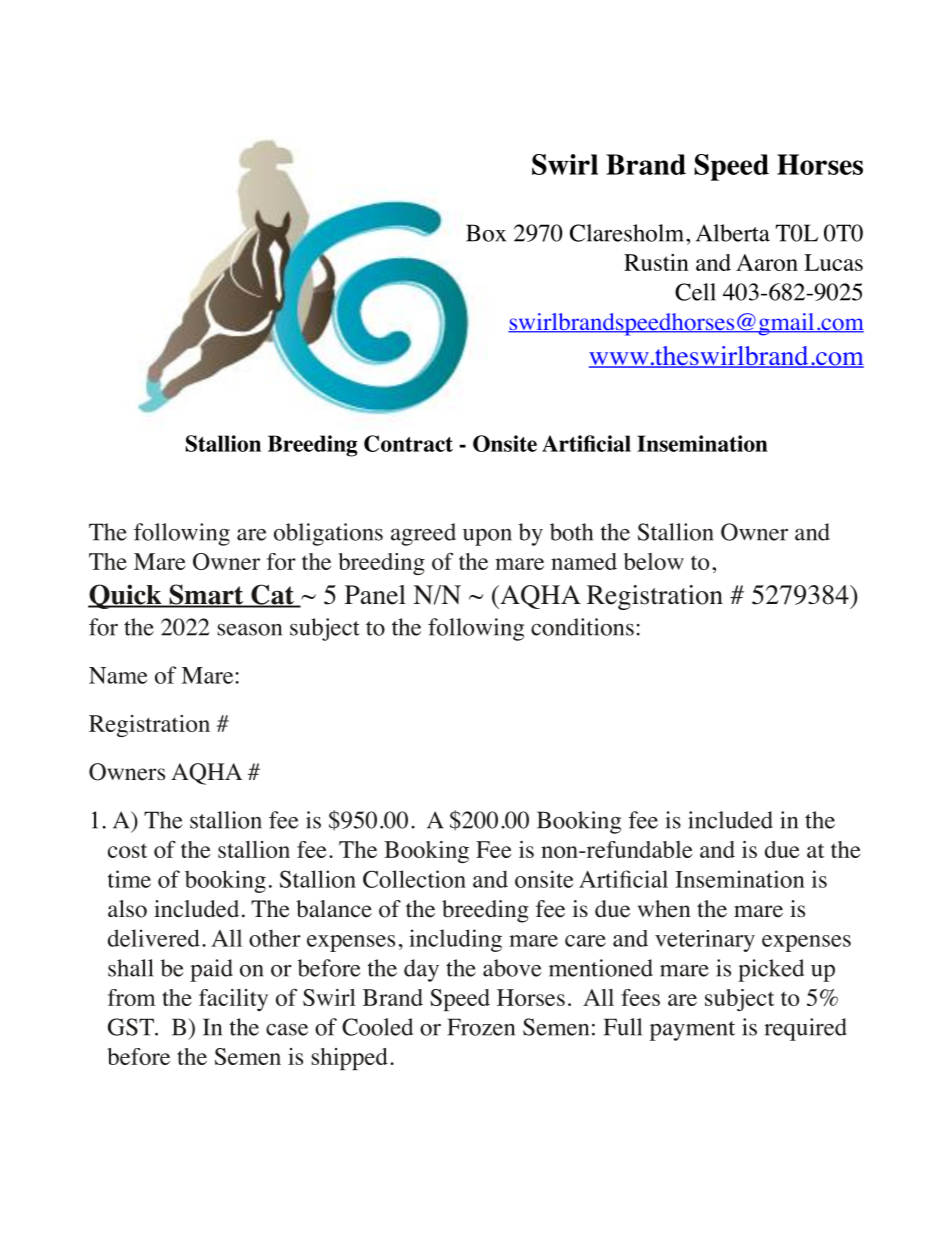 This document has height=1233, width=952. I want to click on cost, so click(127, 850).
